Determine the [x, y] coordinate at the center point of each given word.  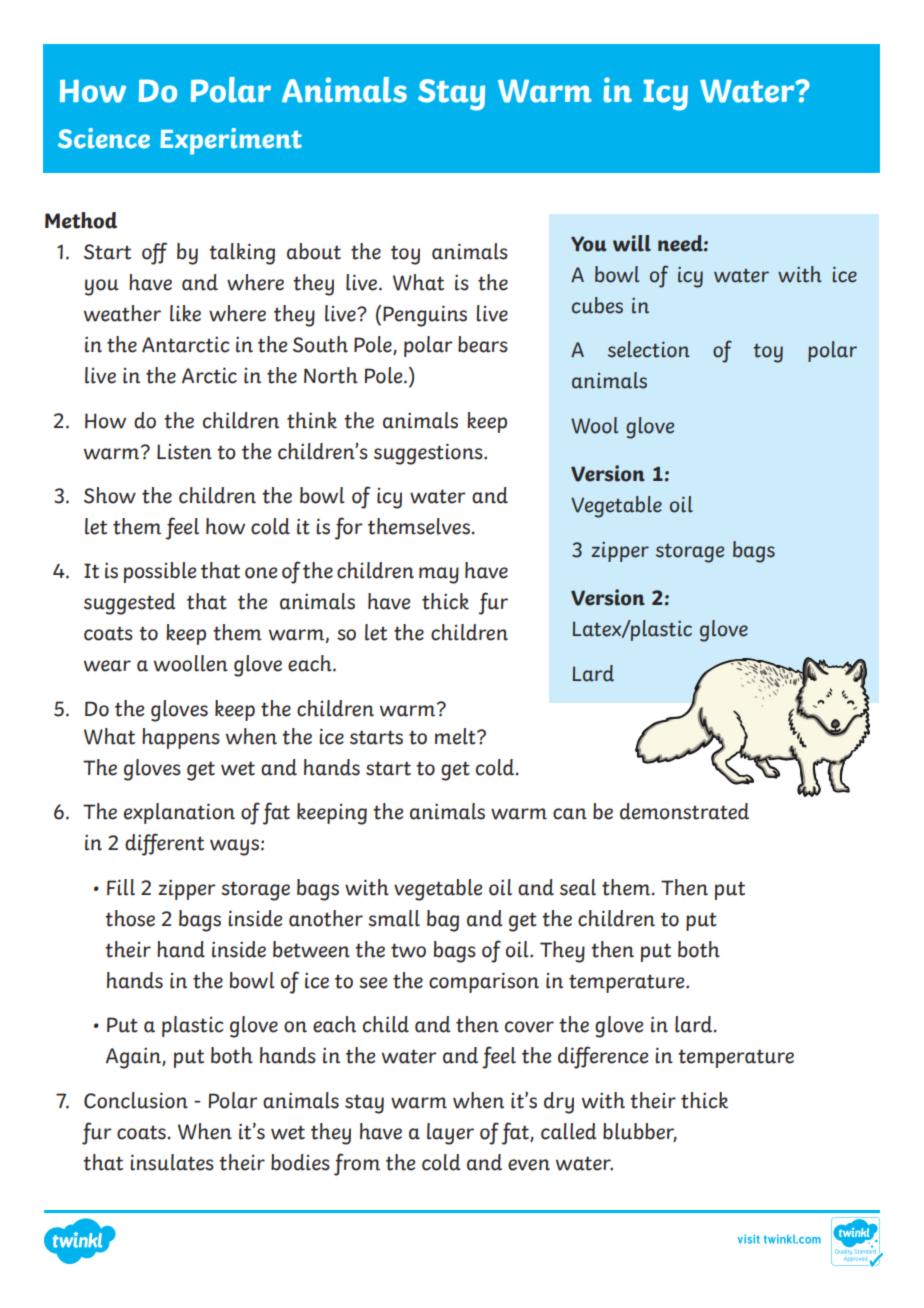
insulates [172, 1162]
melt [456, 736]
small [394, 918]
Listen [184, 451]
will [632, 243]
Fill [121, 887]
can [570, 814]
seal [578, 887]
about [314, 251]
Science [104, 138]
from [357, 1164]
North [331, 375]
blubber [640, 1132]
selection [649, 349]
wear [107, 666]
